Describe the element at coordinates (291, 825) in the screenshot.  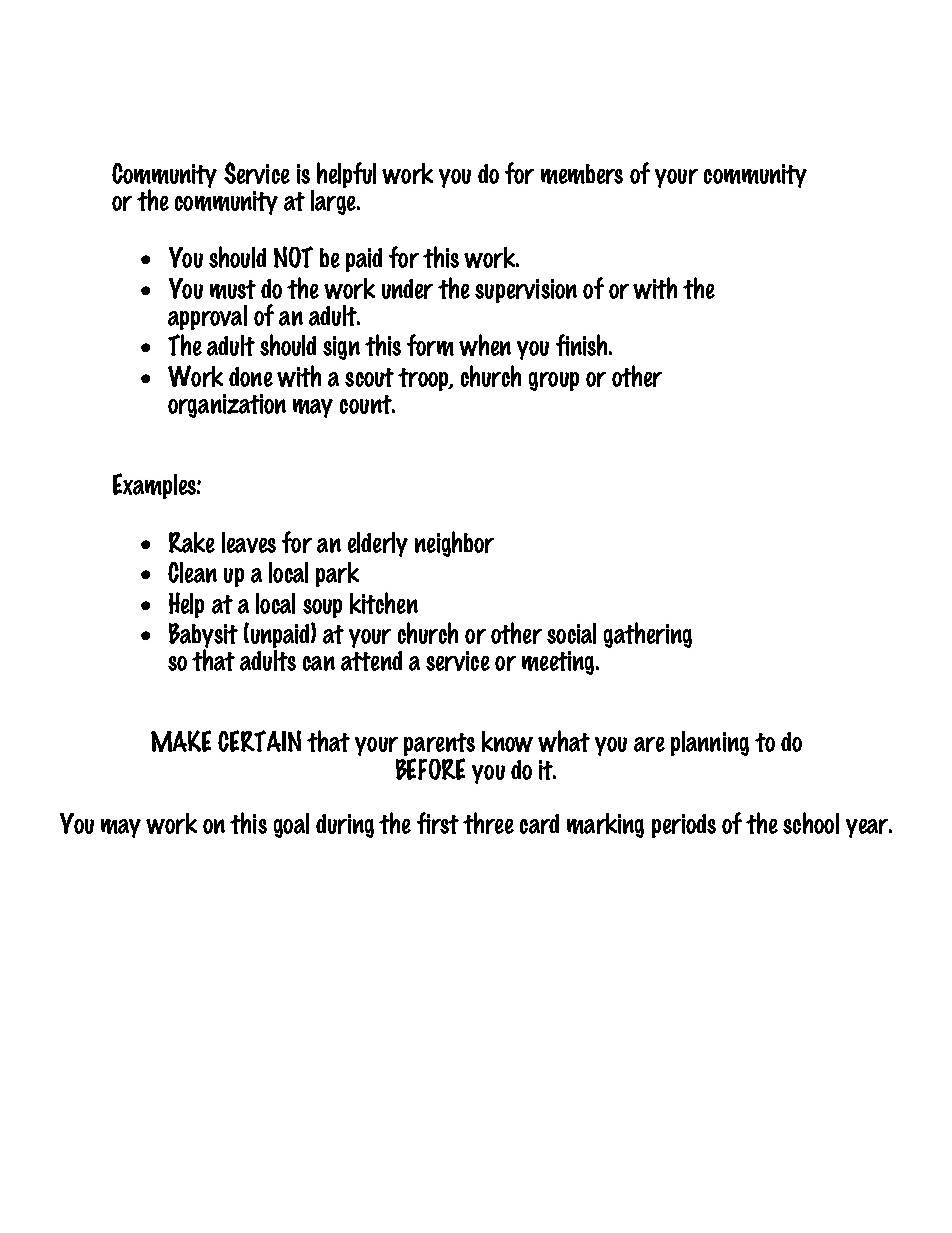
I see `goal` at that location.
